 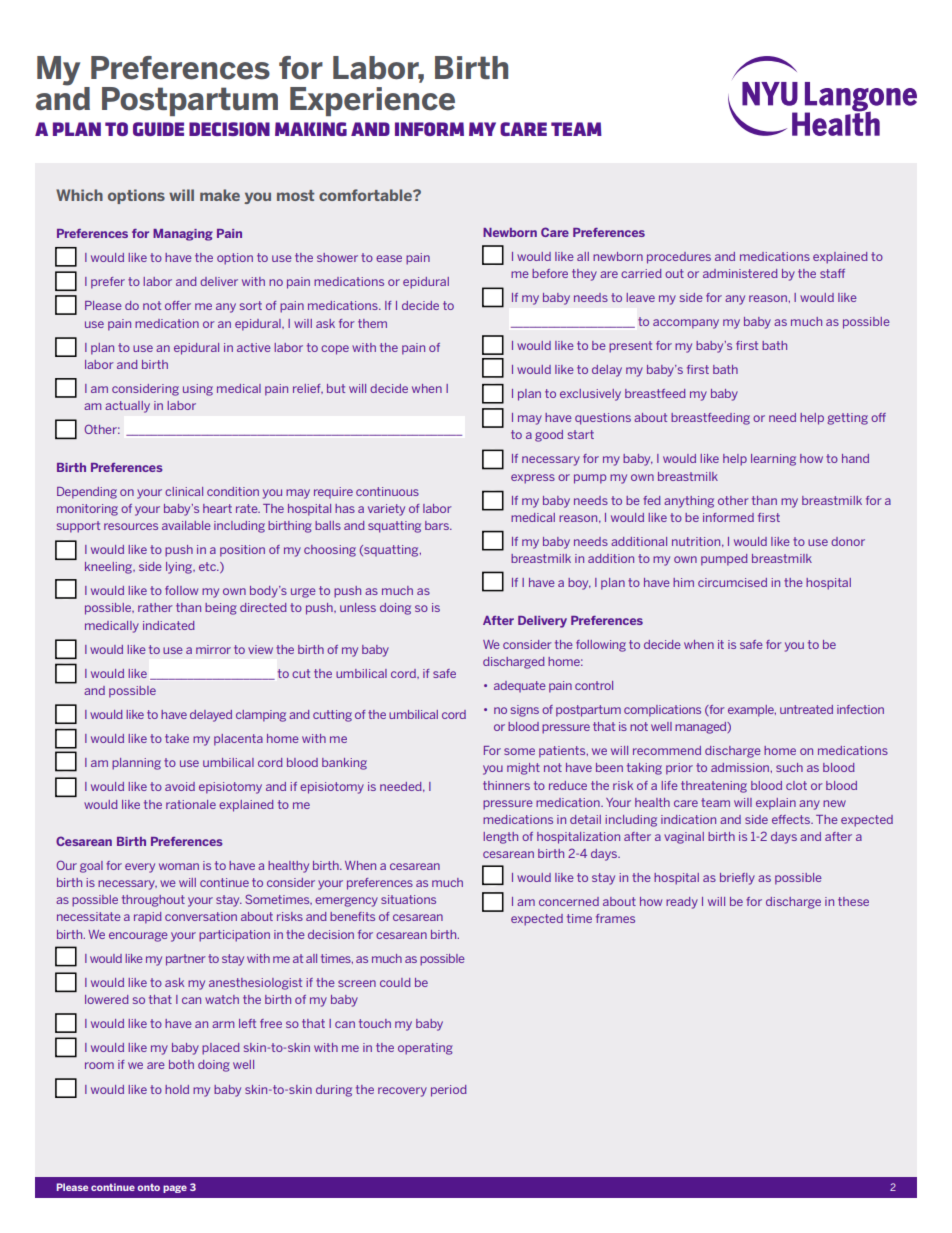 I want to click on GUIDE, so click(x=158, y=129).
